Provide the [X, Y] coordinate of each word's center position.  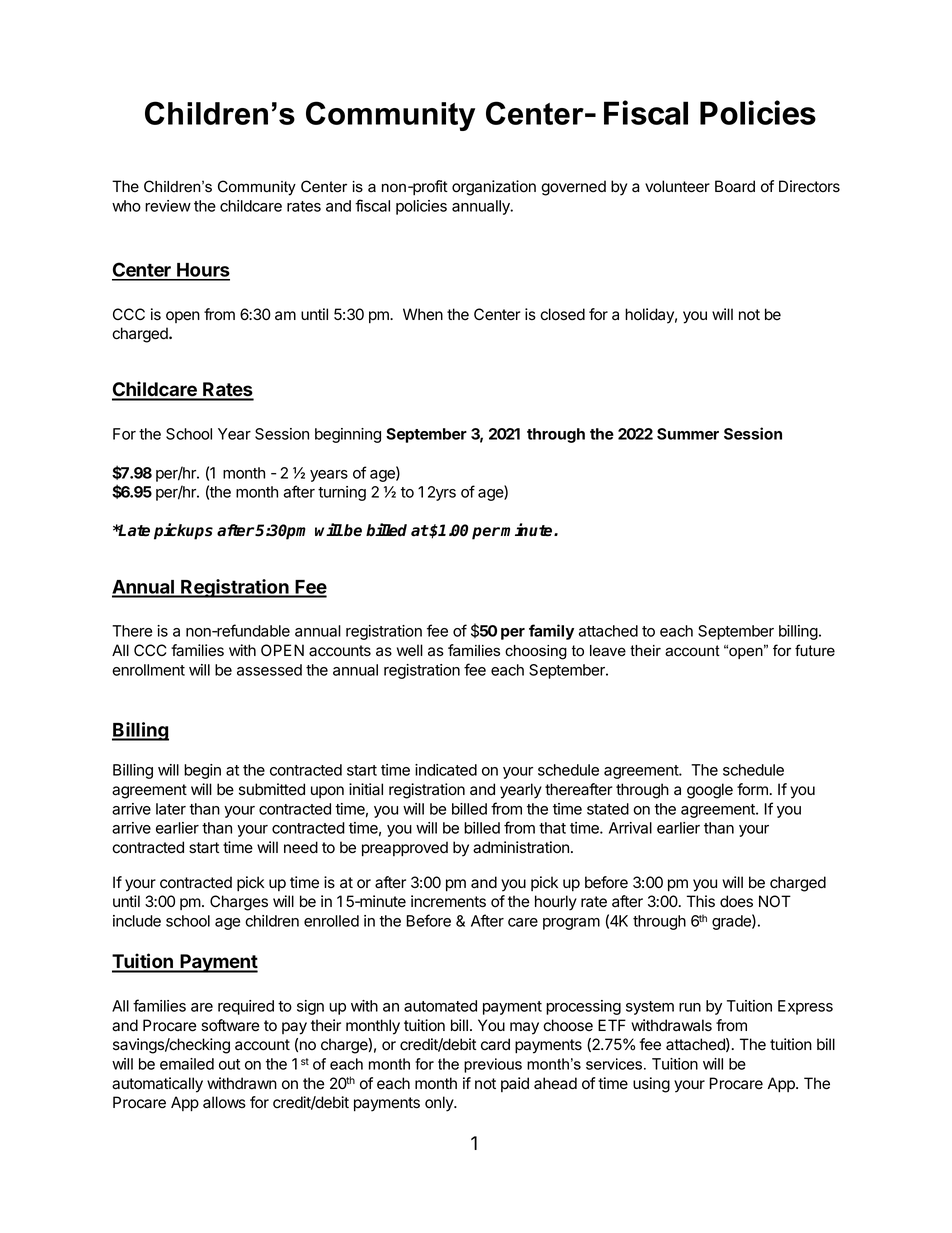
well [410, 650]
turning [342, 493]
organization [494, 188]
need [301, 847]
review [168, 206]
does [736, 901]
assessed [269, 670]
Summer [688, 434]
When [423, 314]
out [229, 1064]
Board [735, 186]
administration [521, 847]
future [815, 650]
